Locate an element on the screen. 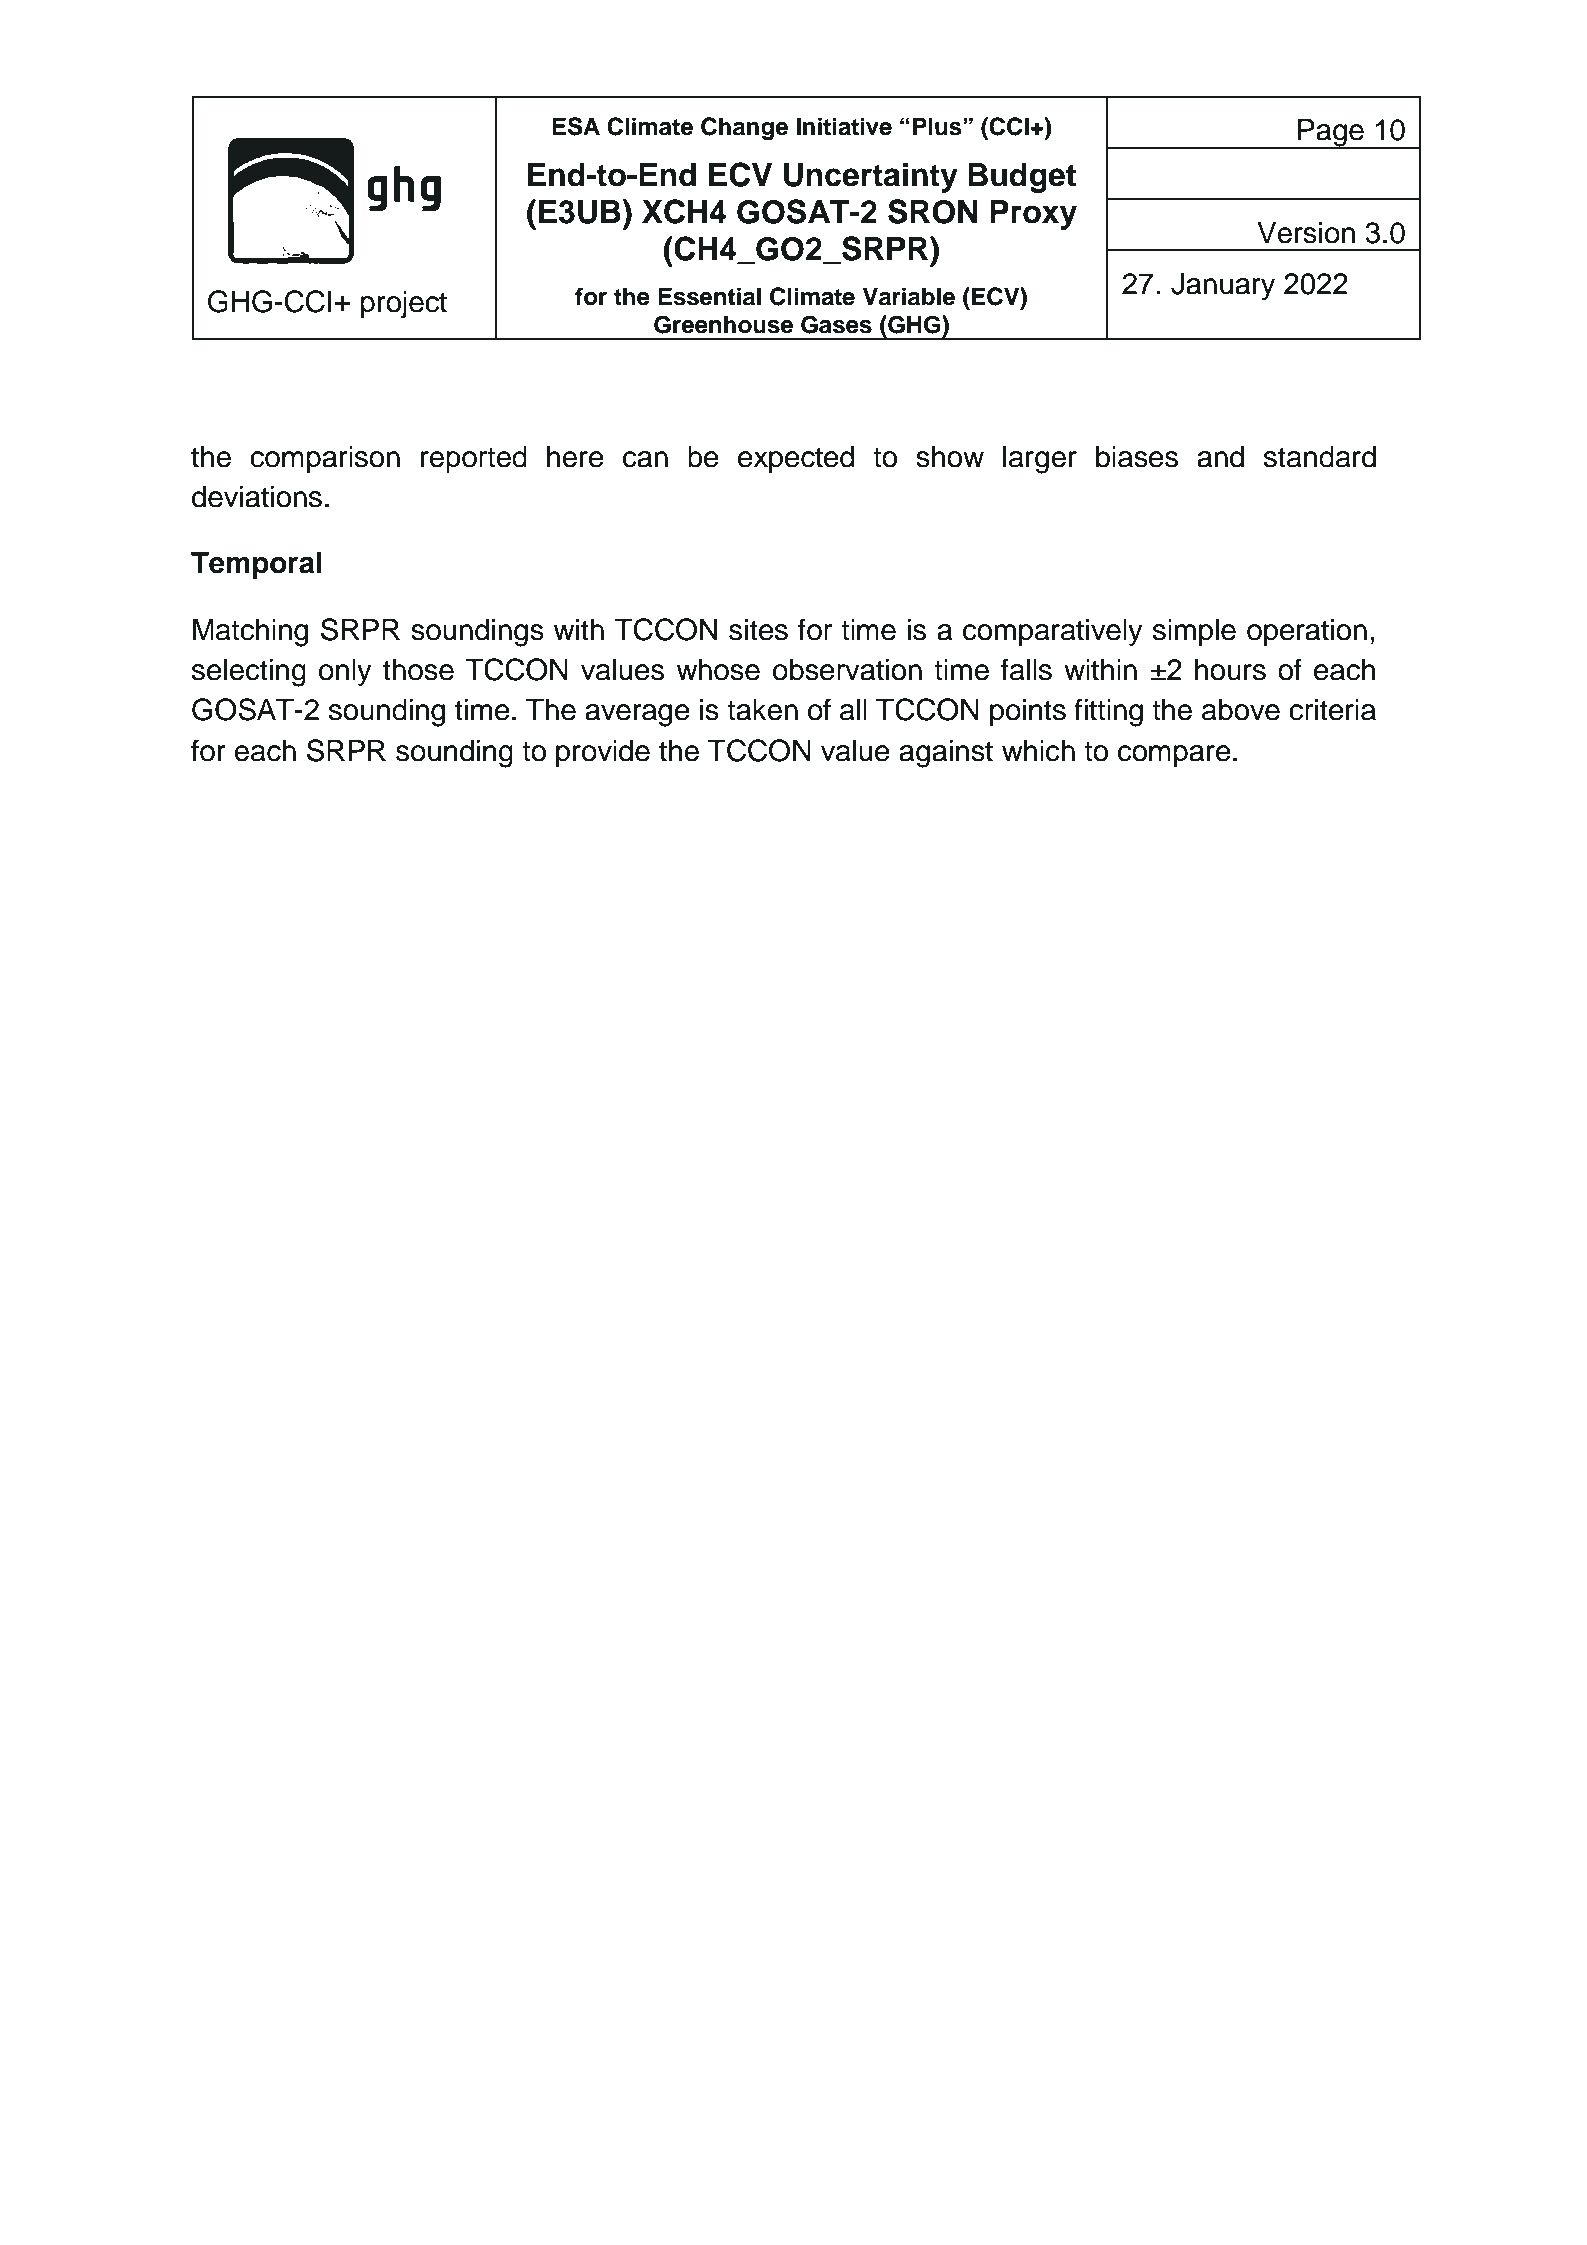  only is located at coordinates (345, 673).
